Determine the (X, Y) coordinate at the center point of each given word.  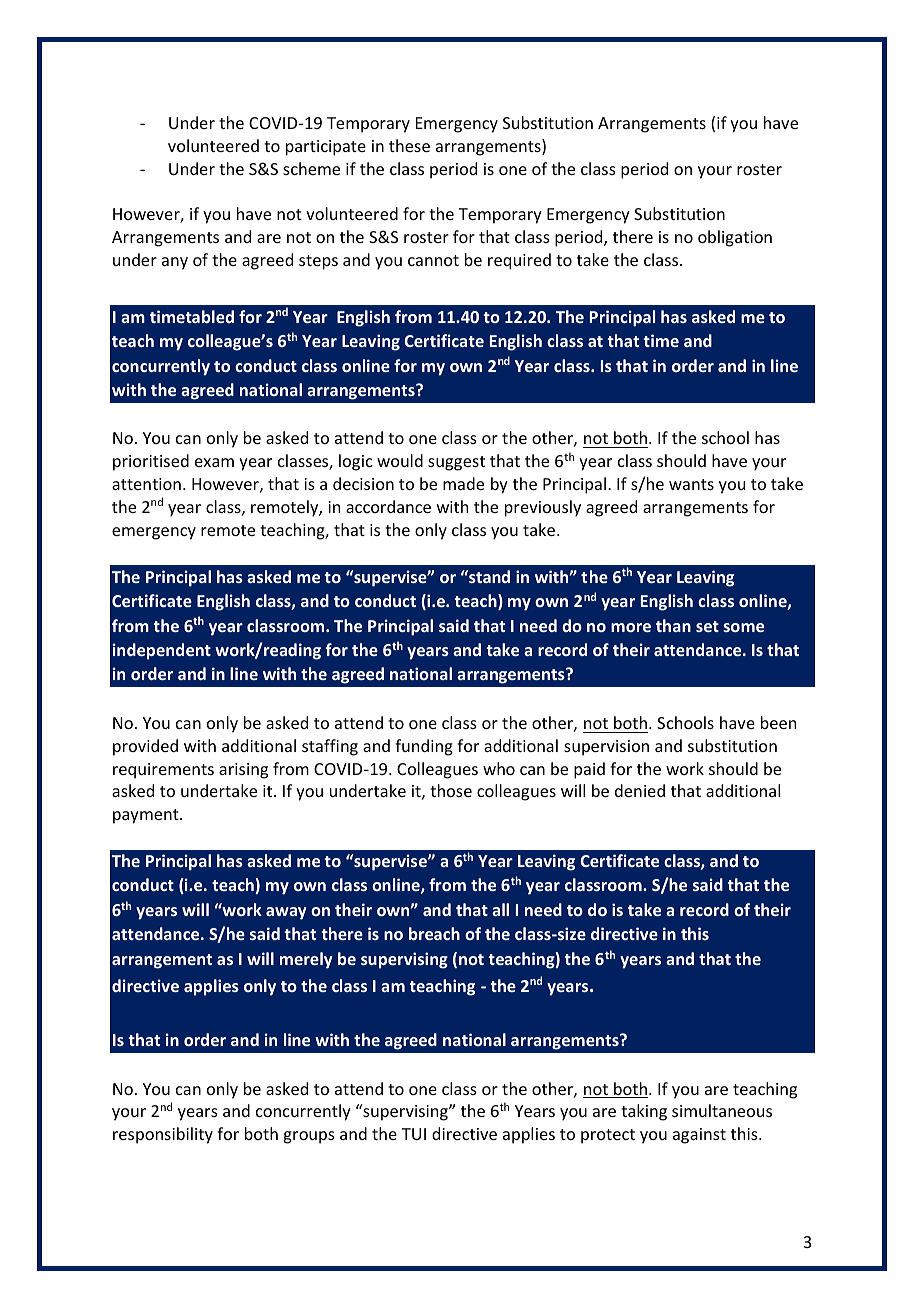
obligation (735, 238)
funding (424, 747)
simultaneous (722, 1110)
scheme (311, 168)
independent (162, 651)
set (707, 626)
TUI (414, 1134)
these (409, 145)
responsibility (163, 1135)
